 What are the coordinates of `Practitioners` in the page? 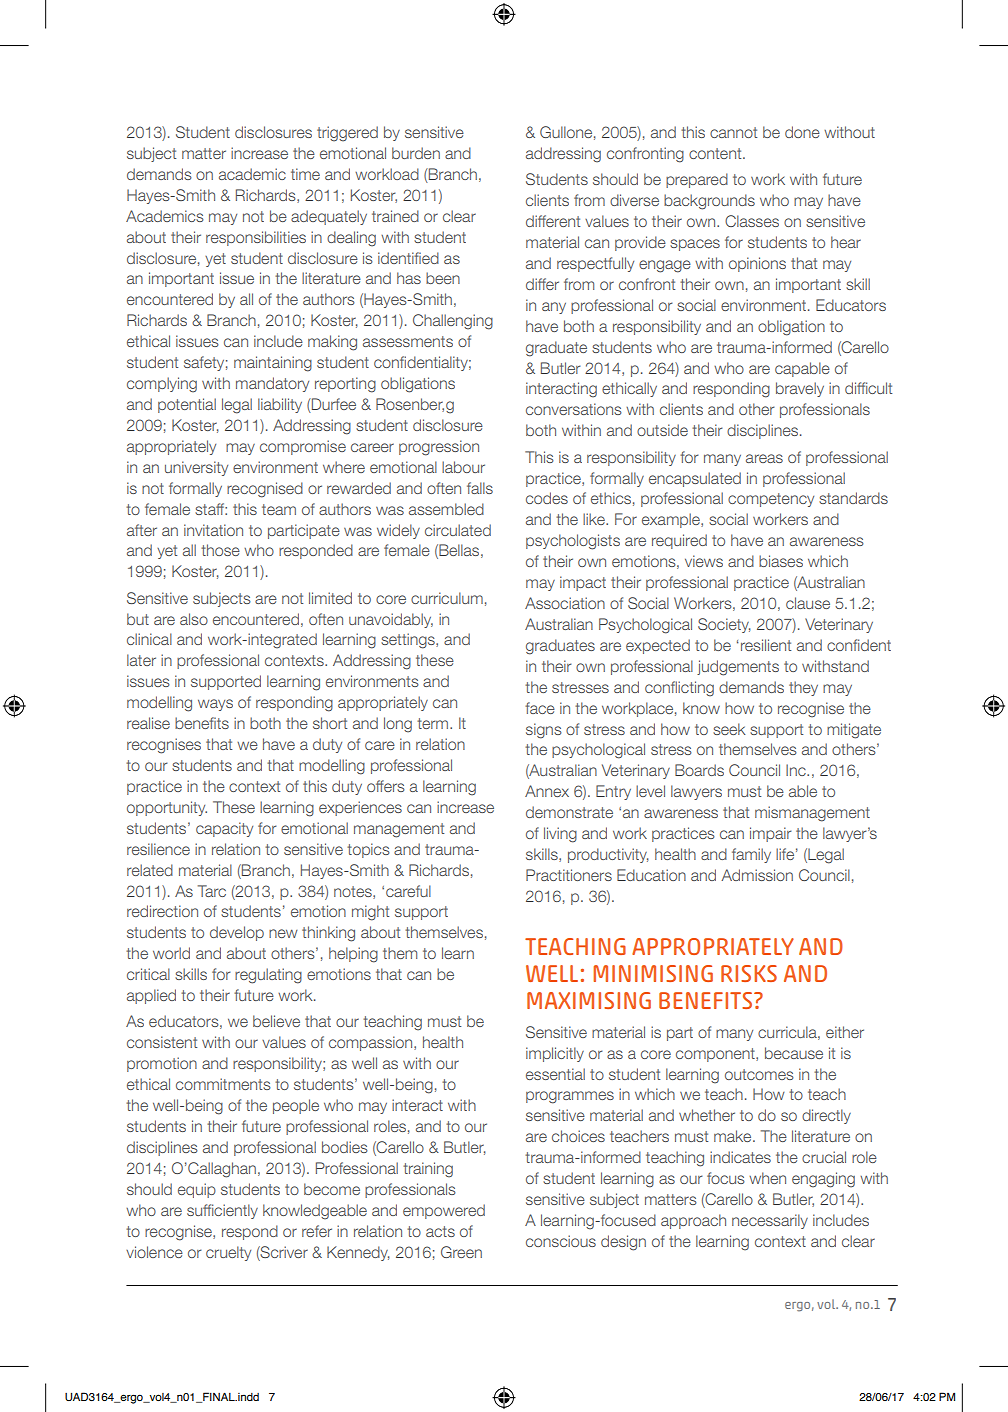 It's located at (569, 875).
